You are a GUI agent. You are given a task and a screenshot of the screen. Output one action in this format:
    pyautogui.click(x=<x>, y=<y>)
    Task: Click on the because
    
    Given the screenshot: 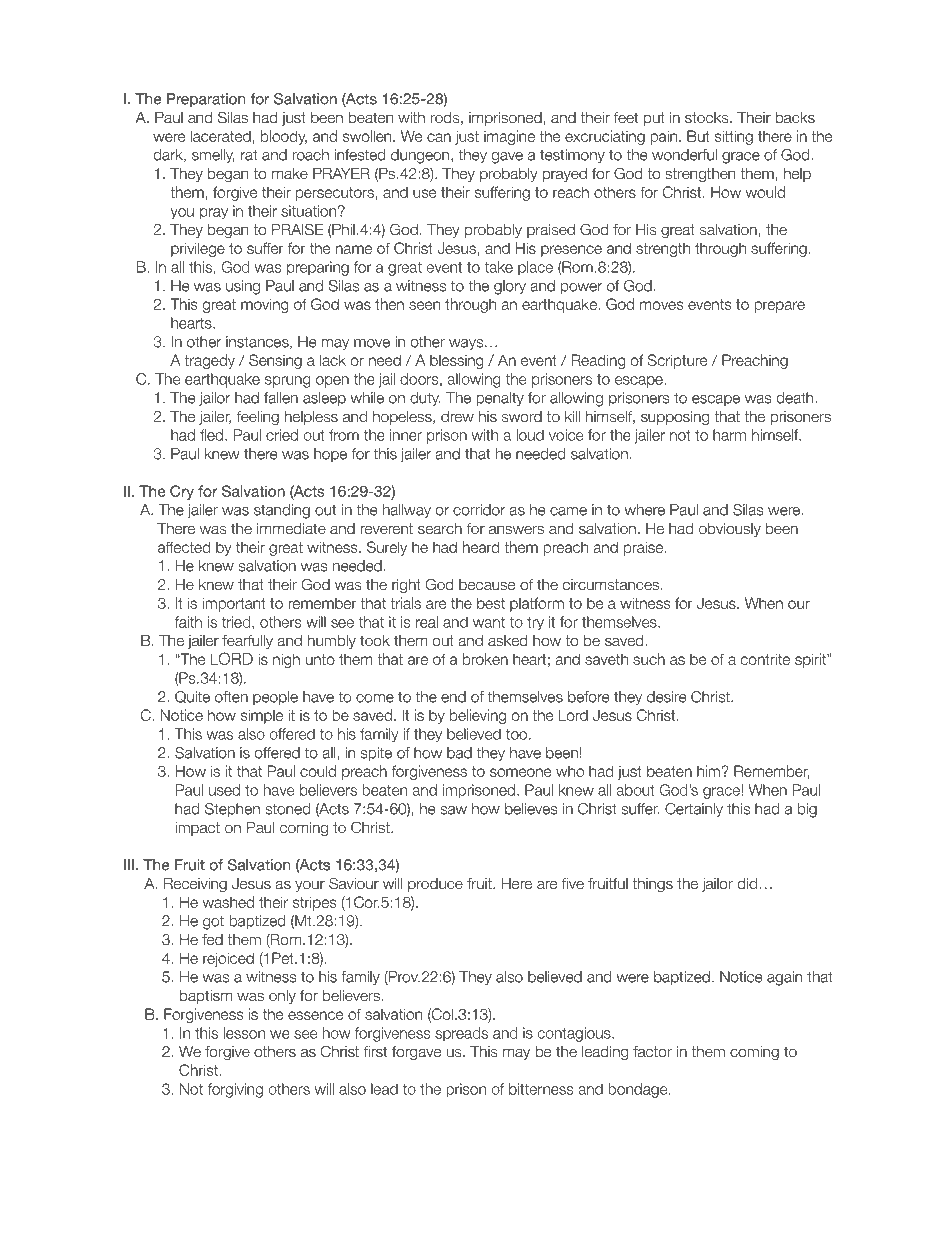 What is the action you would take?
    pyautogui.click(x=487, y=585)
